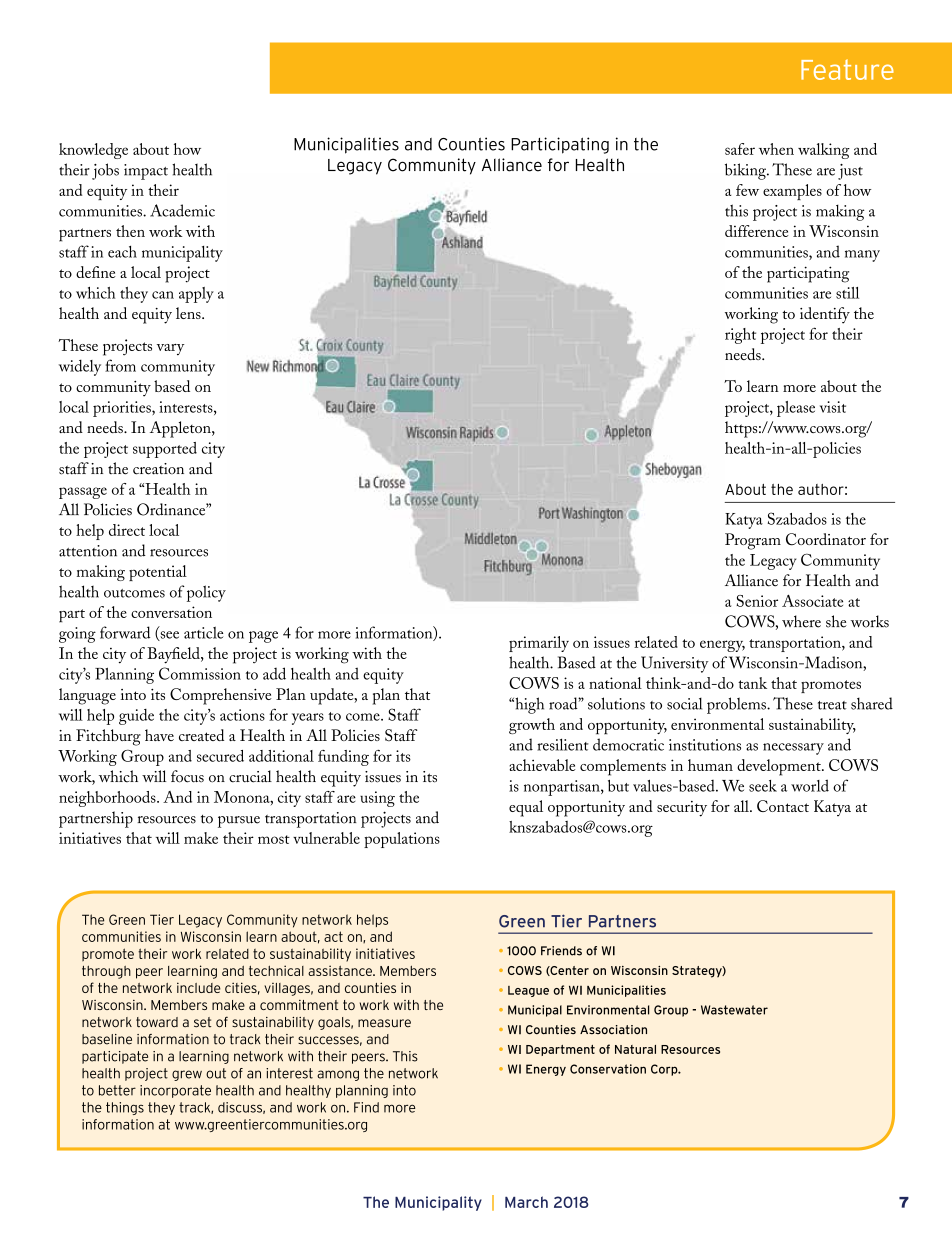 The height and width of the image is (1237, 952). I want to click on where, so click(801, 621).
